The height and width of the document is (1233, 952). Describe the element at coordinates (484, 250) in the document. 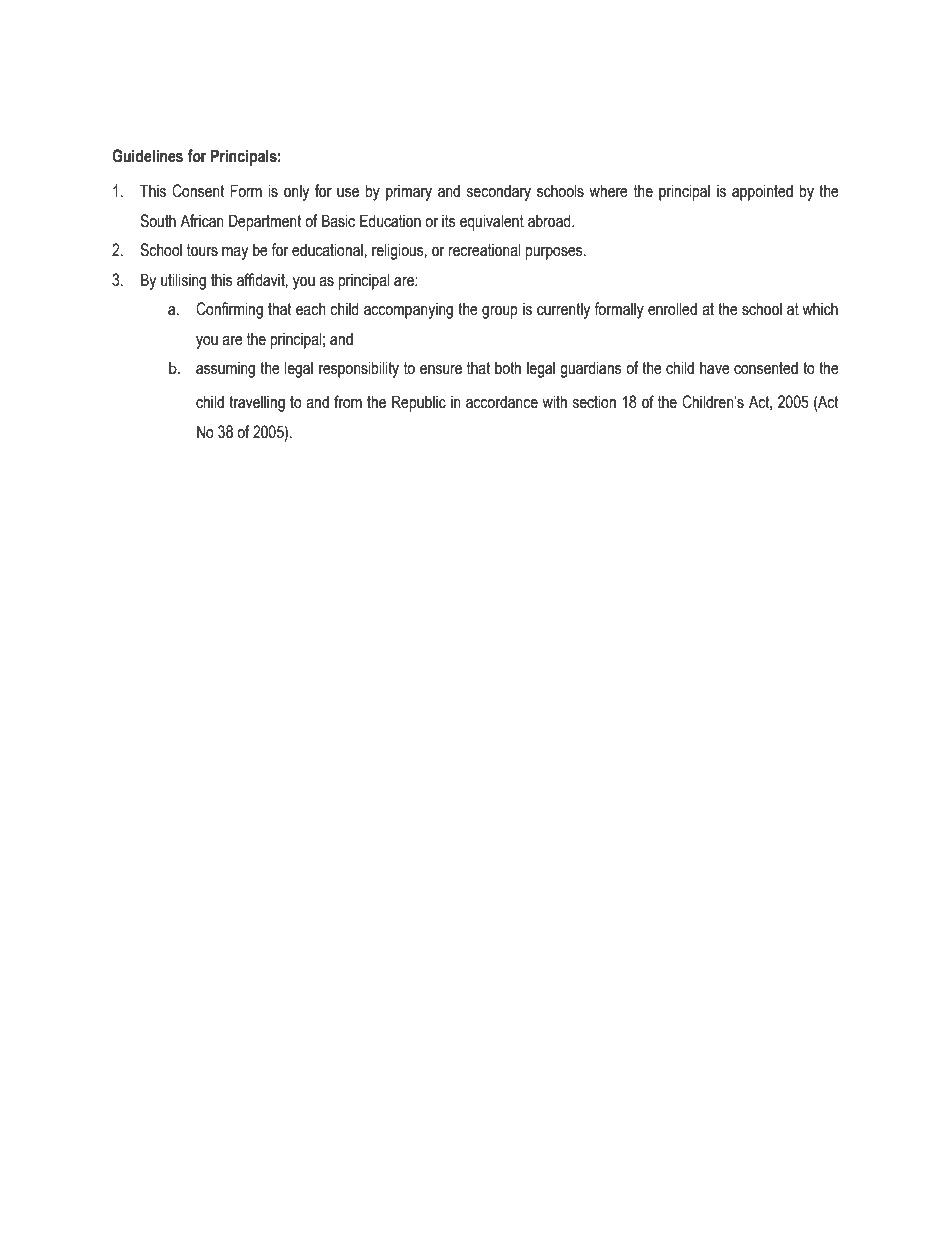

I see `recreational` at that location.
